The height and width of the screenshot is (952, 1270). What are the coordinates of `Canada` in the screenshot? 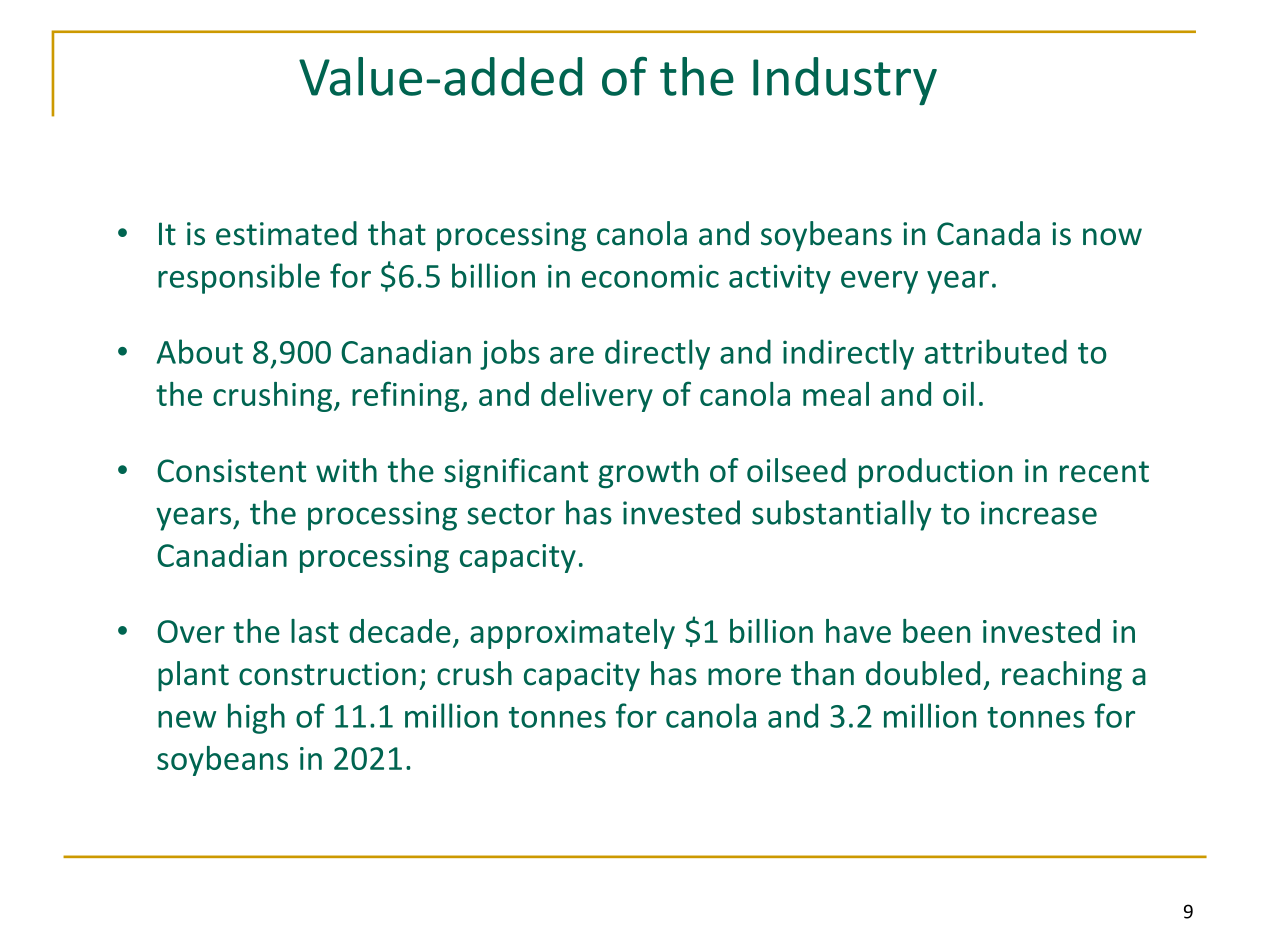 It's located at (988, 233).
